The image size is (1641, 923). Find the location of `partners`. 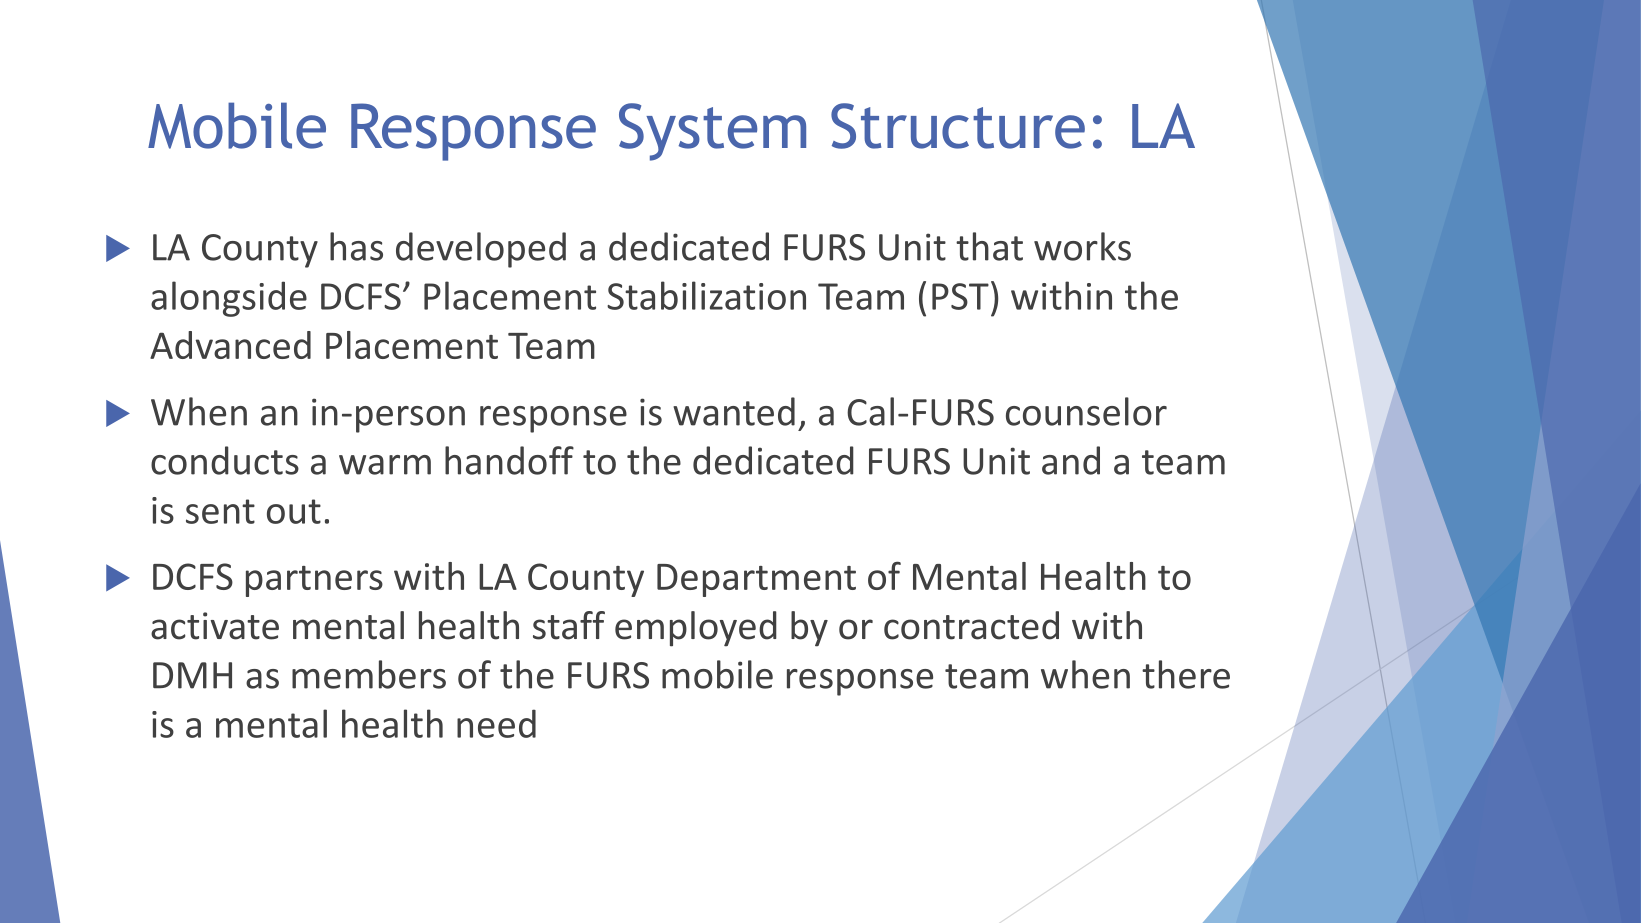

partners is located at coordinates (314, 581).
